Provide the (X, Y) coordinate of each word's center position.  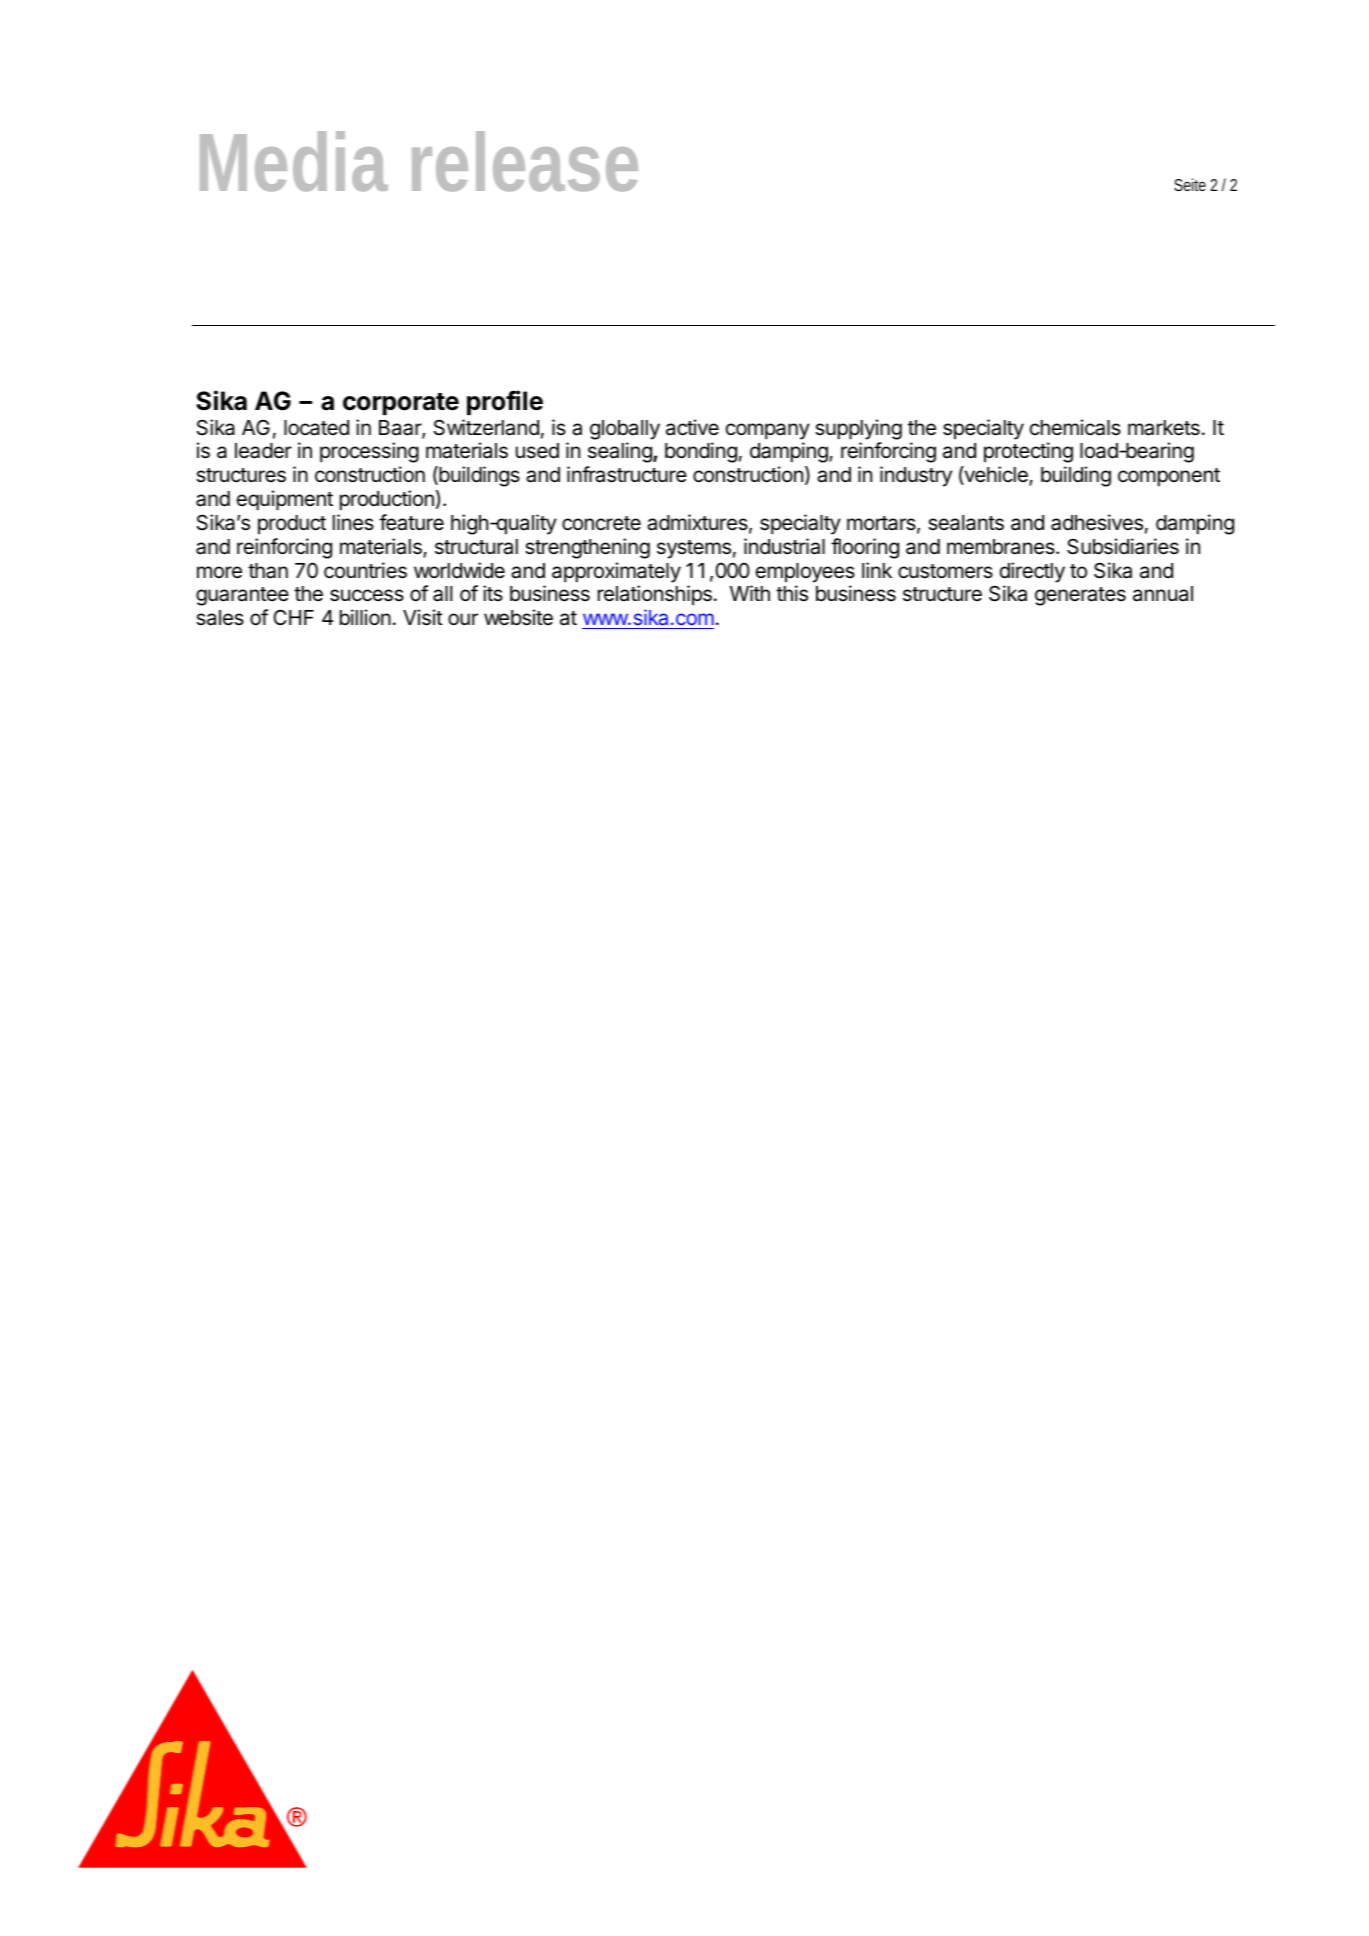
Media (294, 161)
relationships (655, 595)
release (525, 161)
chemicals (1075, 427)
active (692, 427)
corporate (401, 404)
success (367, 595)
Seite (1190, 184)
